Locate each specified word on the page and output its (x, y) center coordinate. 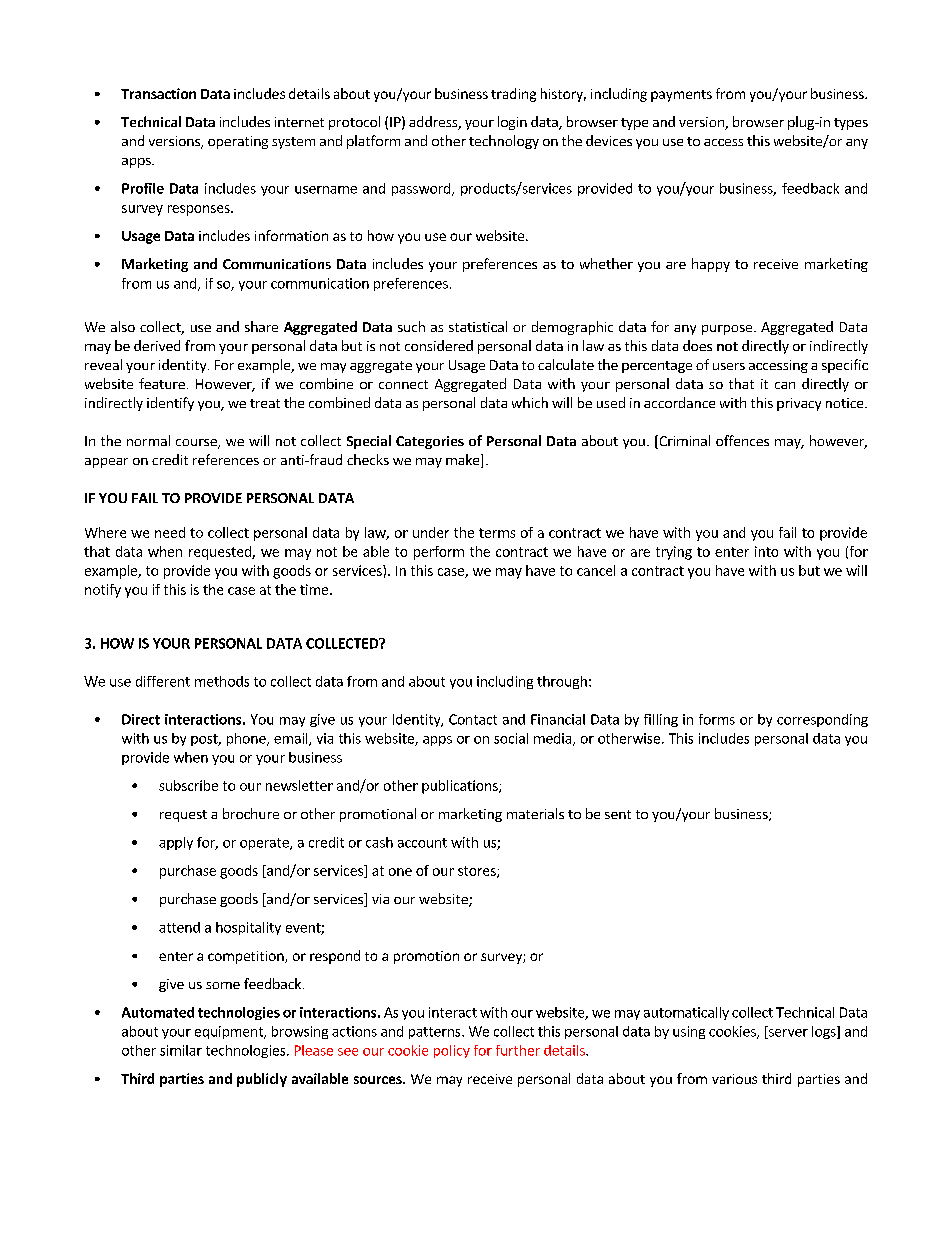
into (766, 551)
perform (439, 553)
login (512, 123)
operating (238, 142)
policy (452, 1051)
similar (181, 1050)
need (170, 532)
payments (681, 96)
